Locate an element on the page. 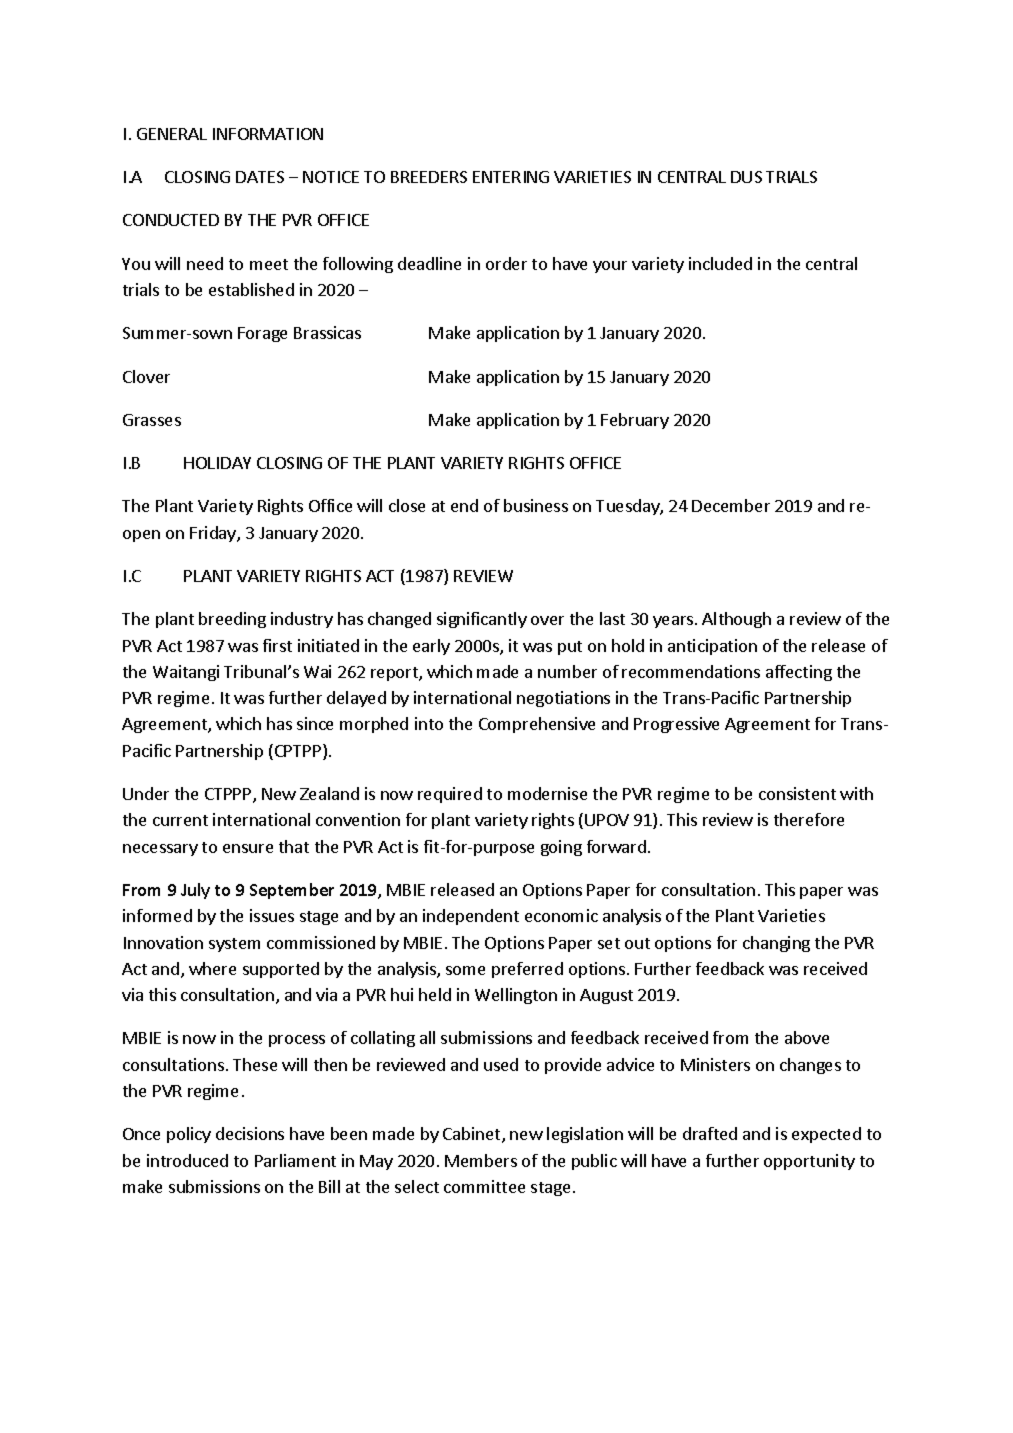 Image resolution: width=1013 pixels, height=1433 pixels. included is located at coordinates (720, 263).
